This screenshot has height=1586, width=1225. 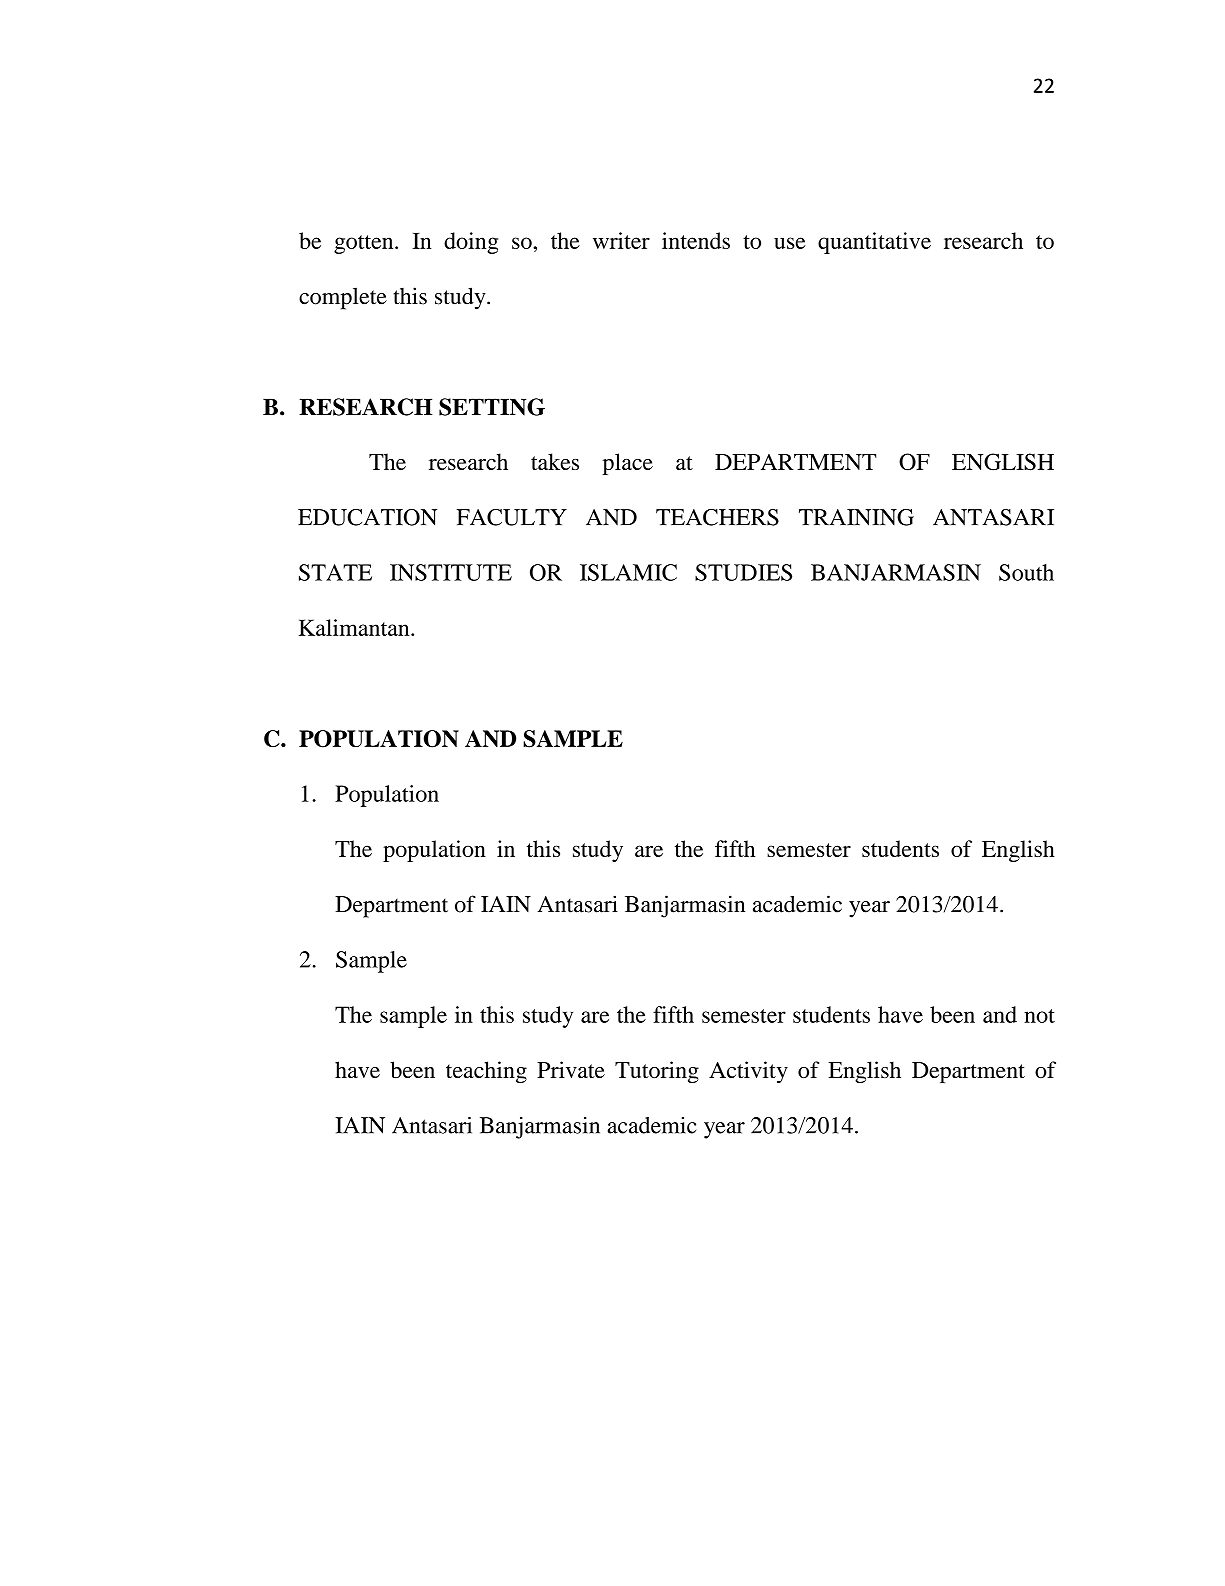 What do you see at coordinates (657, 1072) in the screenshot?
I see `Tutoring` at bounding box center [657, 1072].
